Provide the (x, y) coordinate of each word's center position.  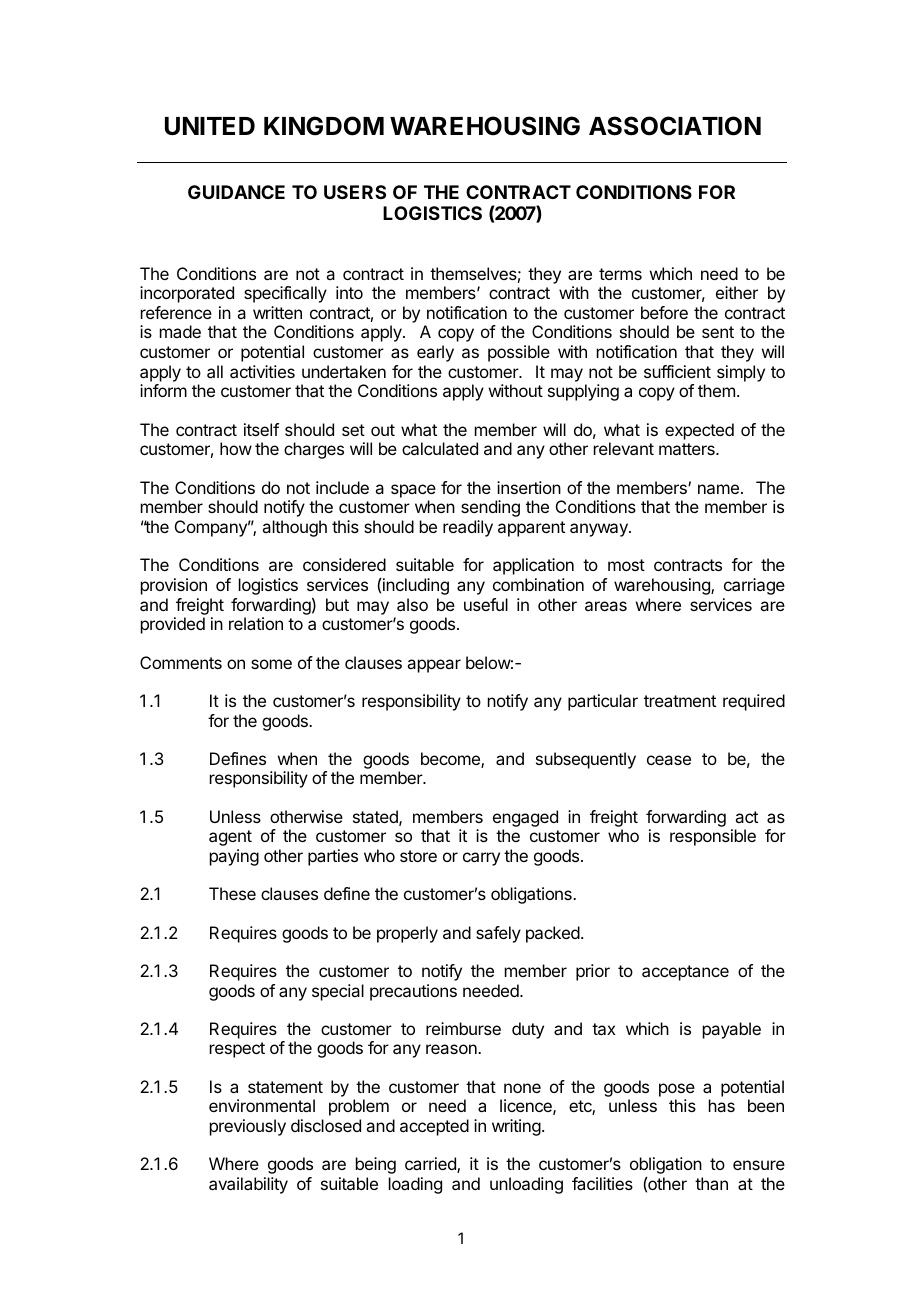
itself (261, 429)
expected (699, 431)
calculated (440, 448)
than (711, 1183)
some (271, 664)
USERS (355, 192)
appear (434, 666)
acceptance (685, 973)
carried (431, 1165)
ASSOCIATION (675, 126)
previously (248, 1127)
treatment (680, 701)
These (232, 893)
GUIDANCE (236, 192)
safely (498, 934)
